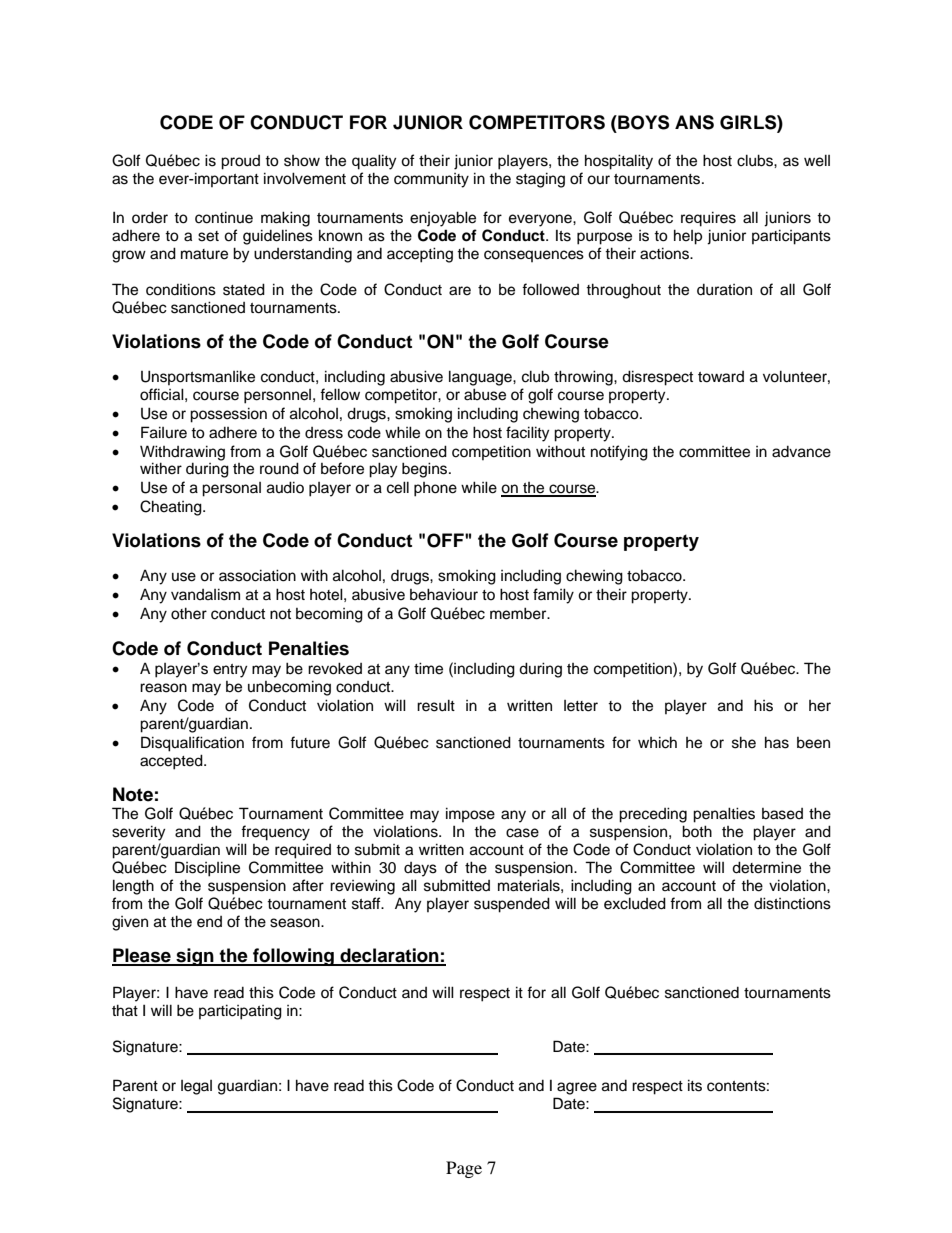  Describe the element at coordinates (240, 162) in the page. I see `proud` at that location.
